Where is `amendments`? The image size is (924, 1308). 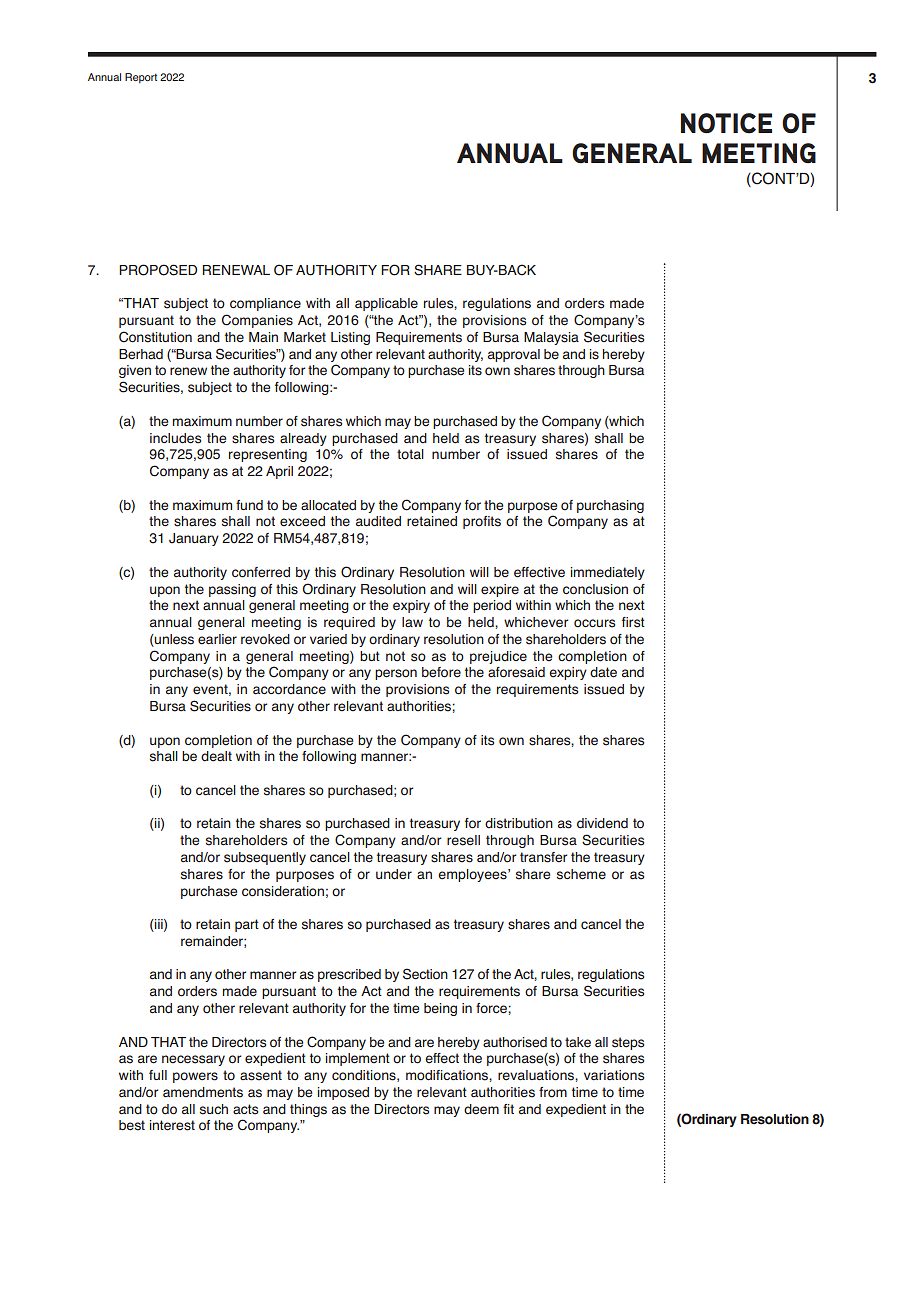 amendments is located at coordinates (203, 1092).
